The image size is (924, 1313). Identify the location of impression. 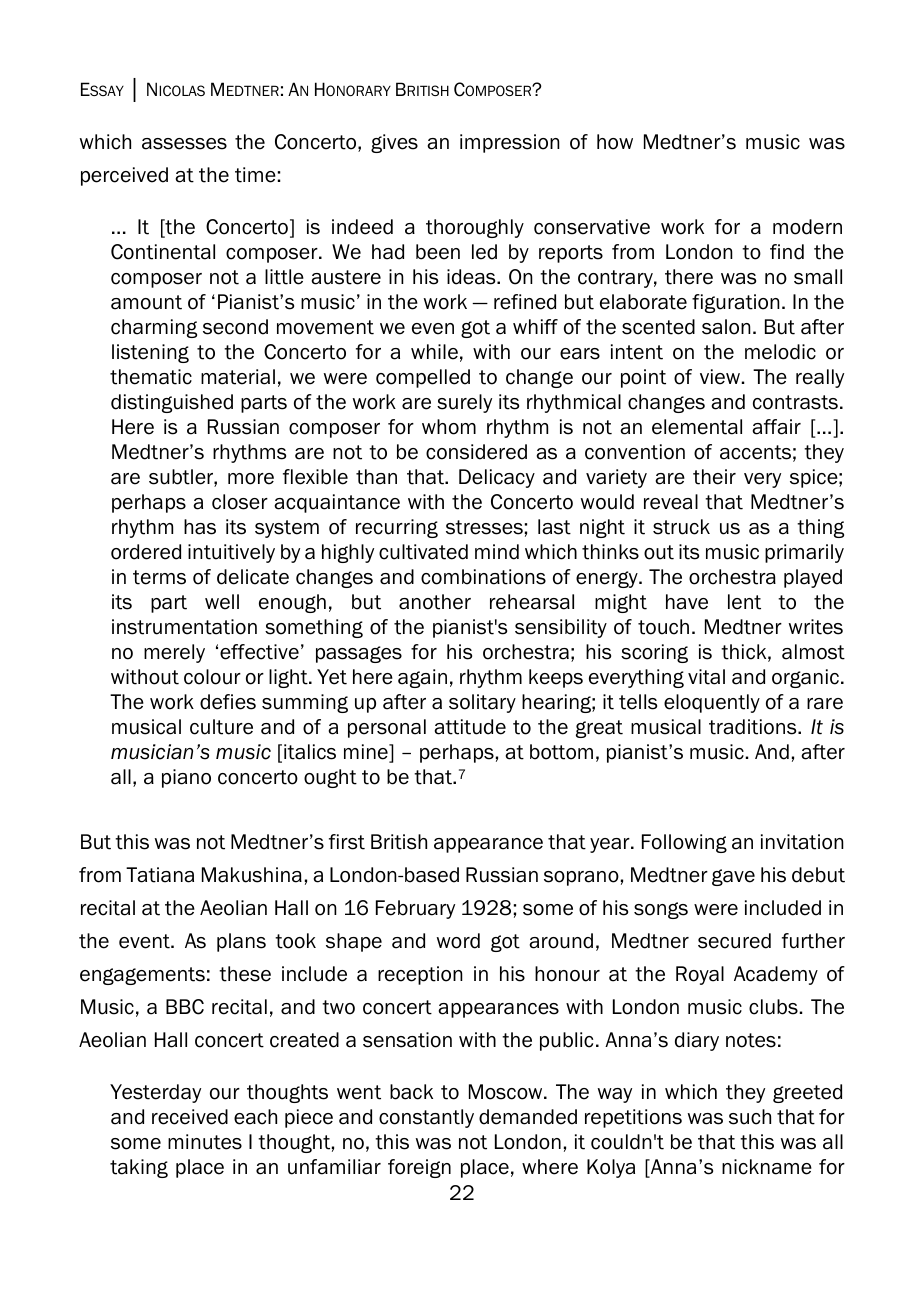
(510, 143).
